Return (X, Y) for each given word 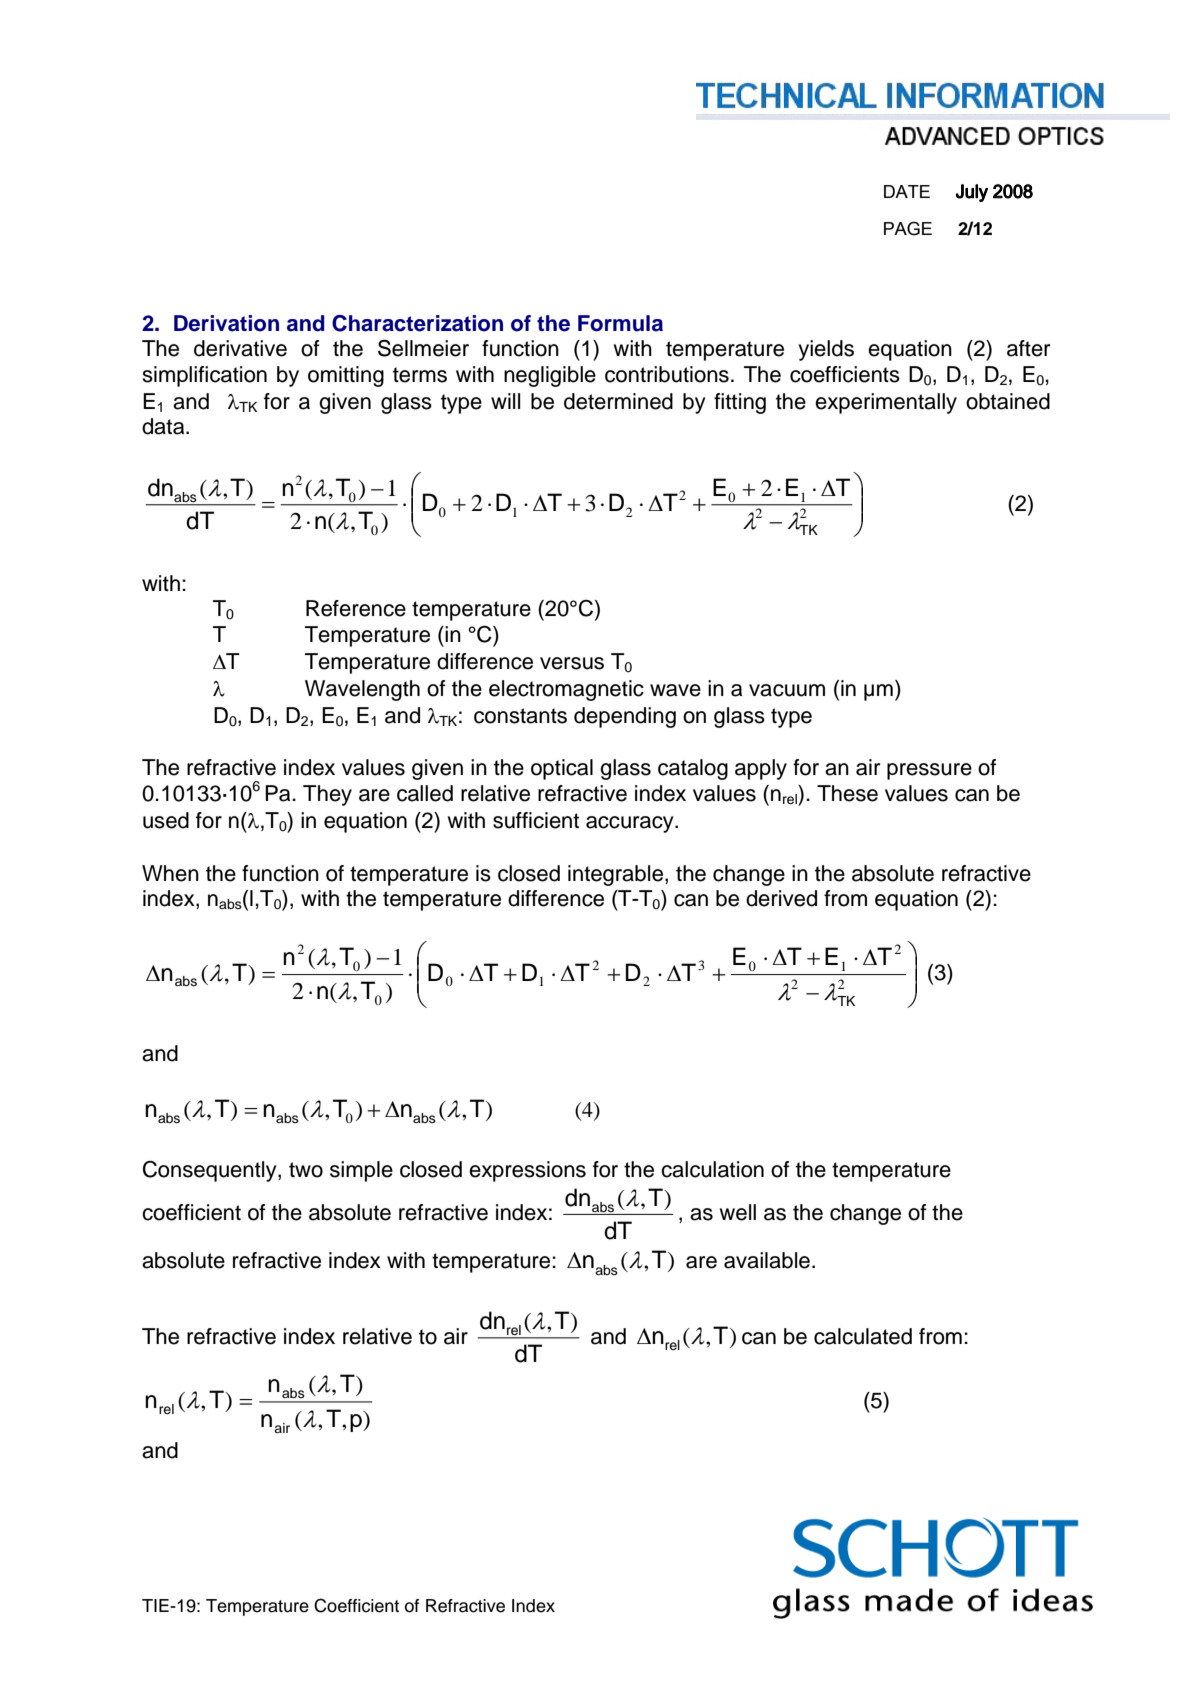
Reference (356, 608)
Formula (620, 323)
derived (781, 898)
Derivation (226, 323)
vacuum (787, 690)
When (170, 873)
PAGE (908, 228)
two (306, 1170)
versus (572, 663)
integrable (617, 875)
